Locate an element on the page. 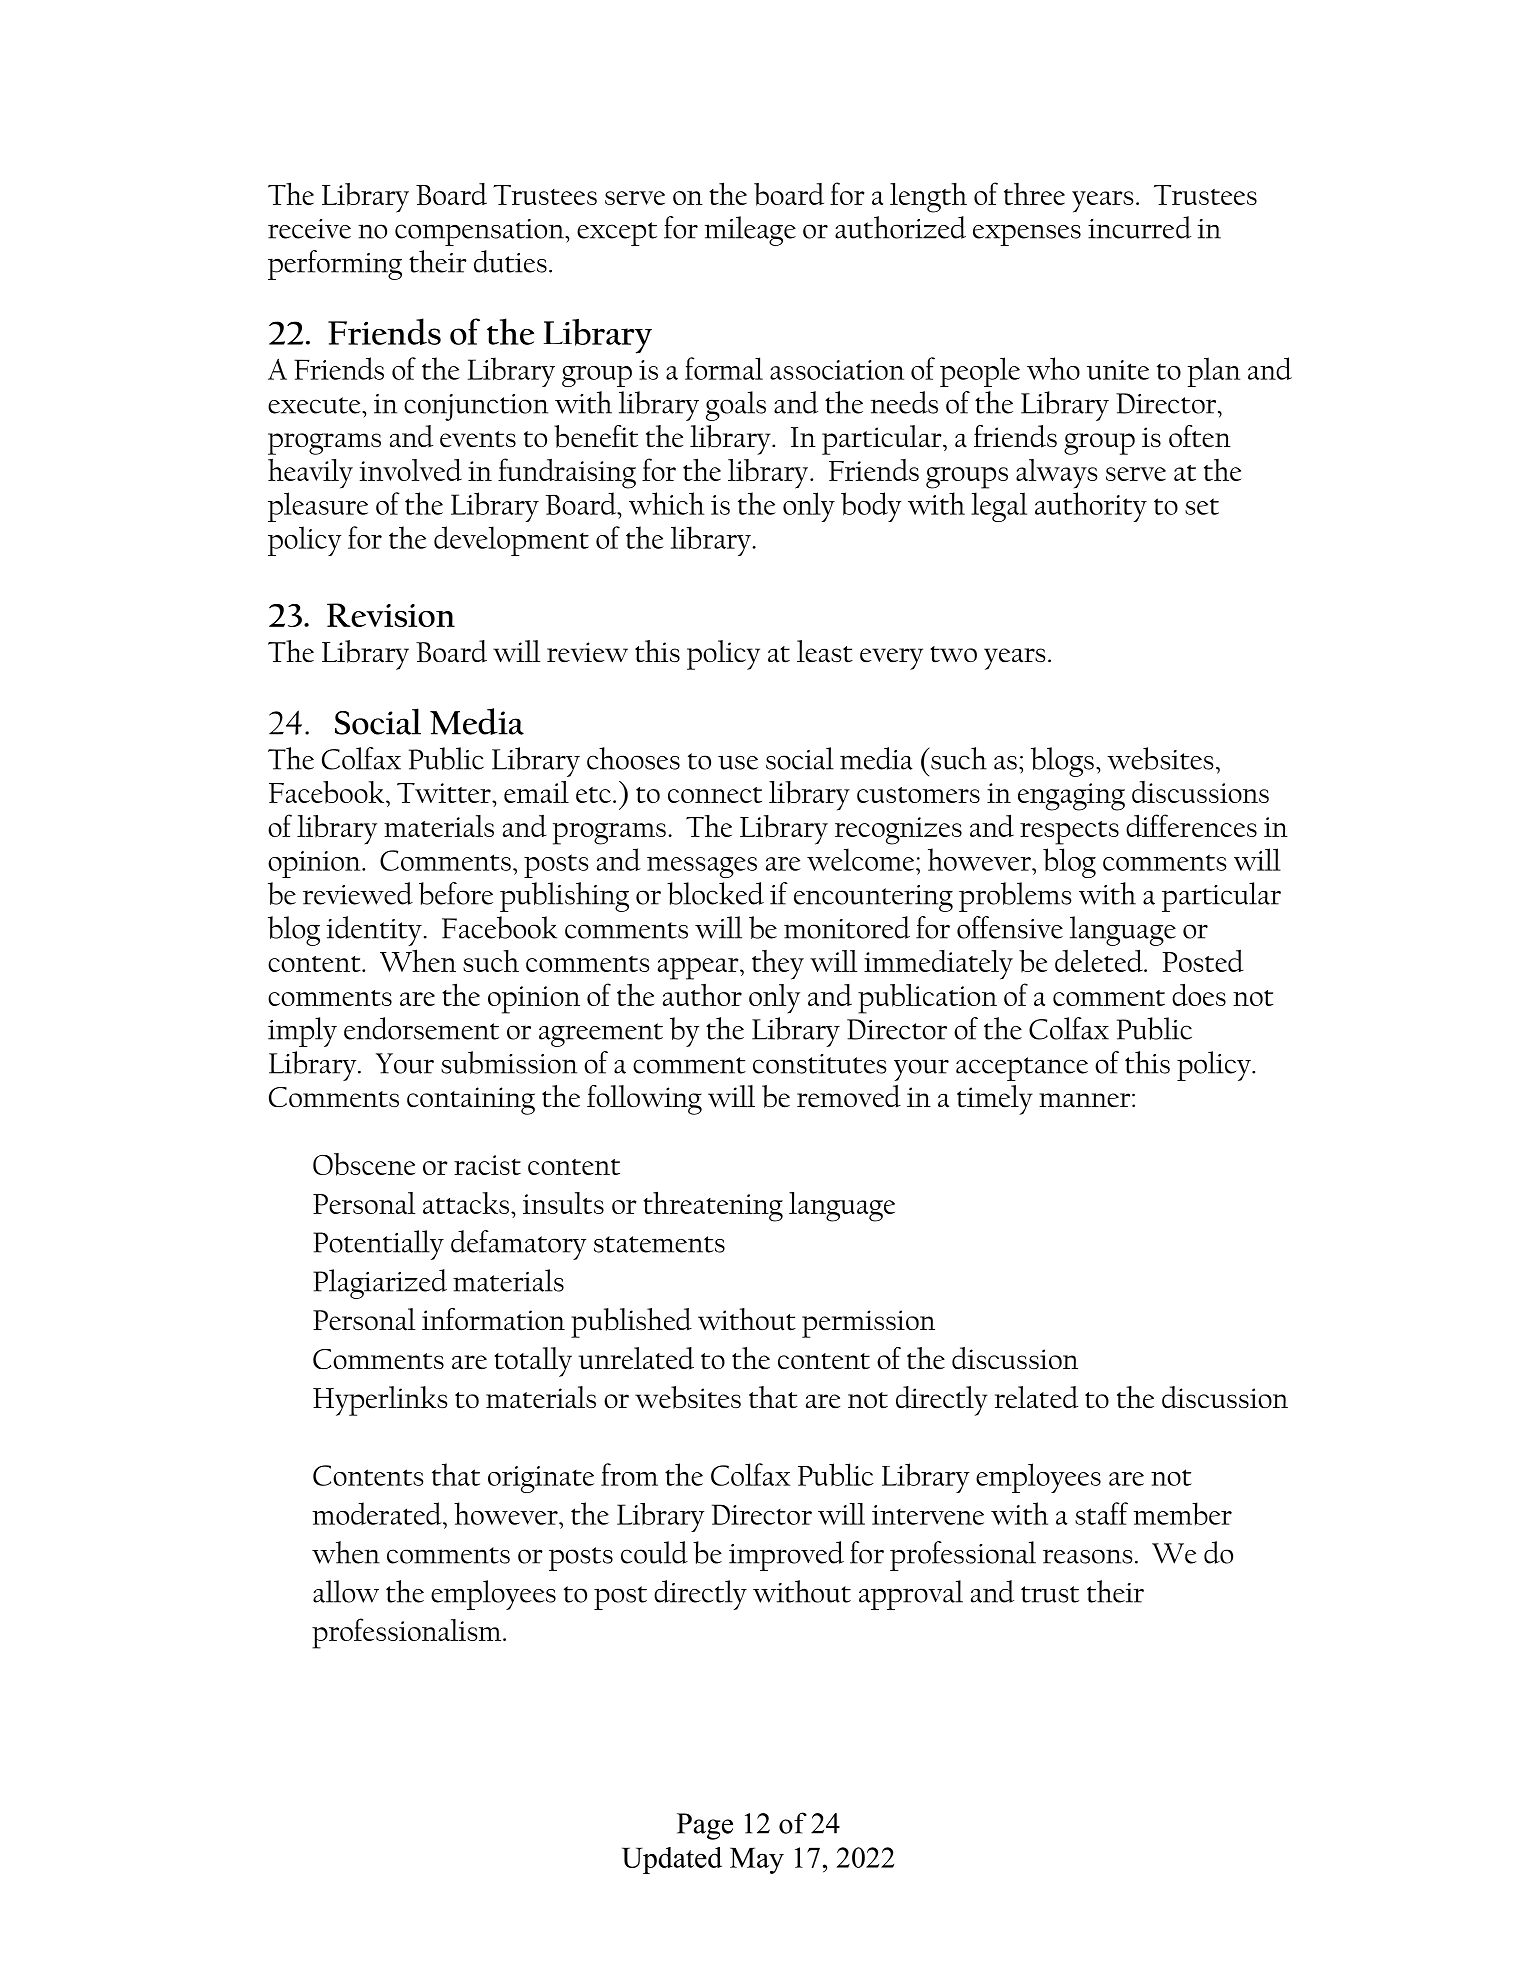  they is located at coordinates (778, 965).
